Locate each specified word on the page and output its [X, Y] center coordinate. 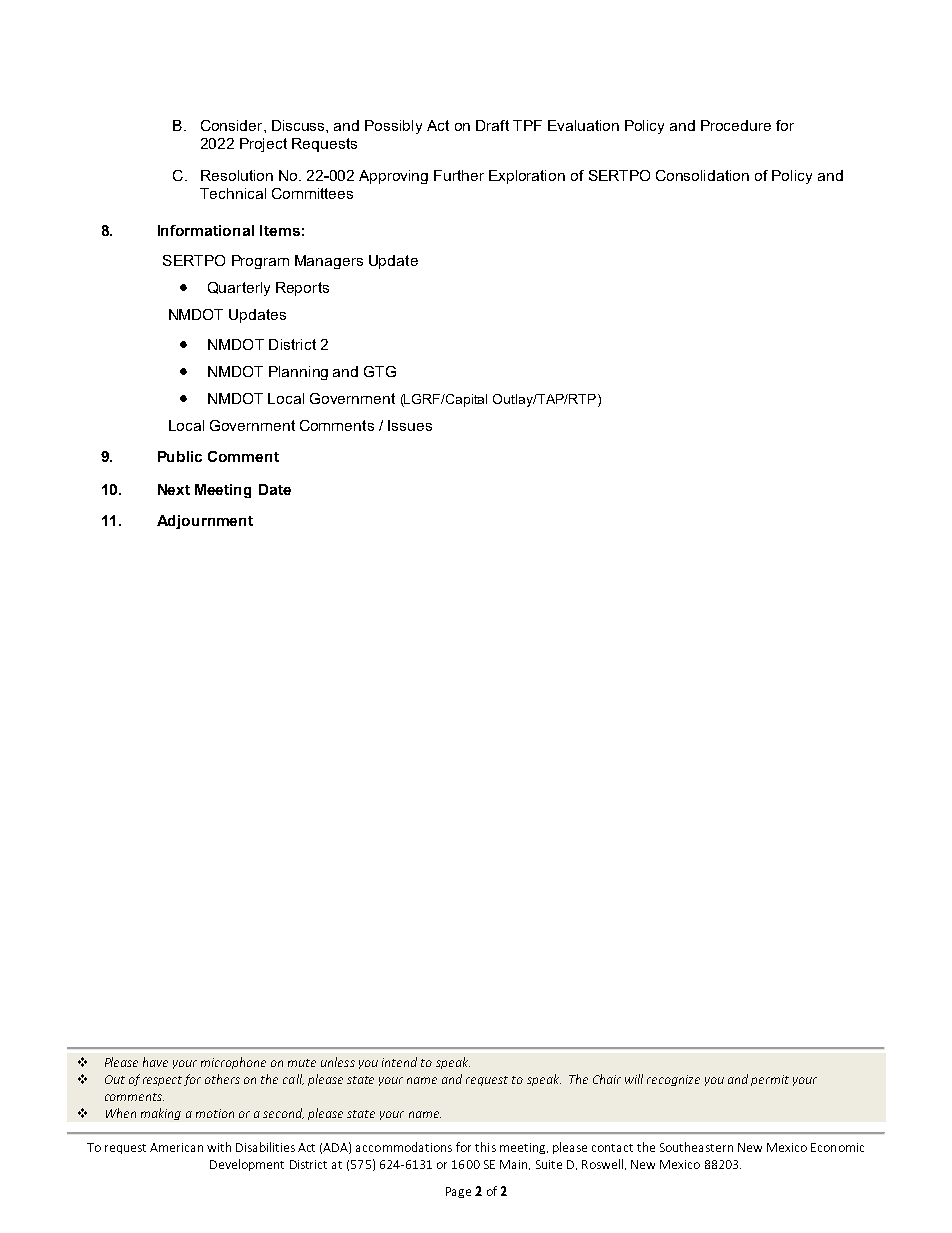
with [219, 1147]
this [485, 1147]
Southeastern [696, 1147]
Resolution [237, 175]
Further [459, 175]
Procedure [736, 125]
